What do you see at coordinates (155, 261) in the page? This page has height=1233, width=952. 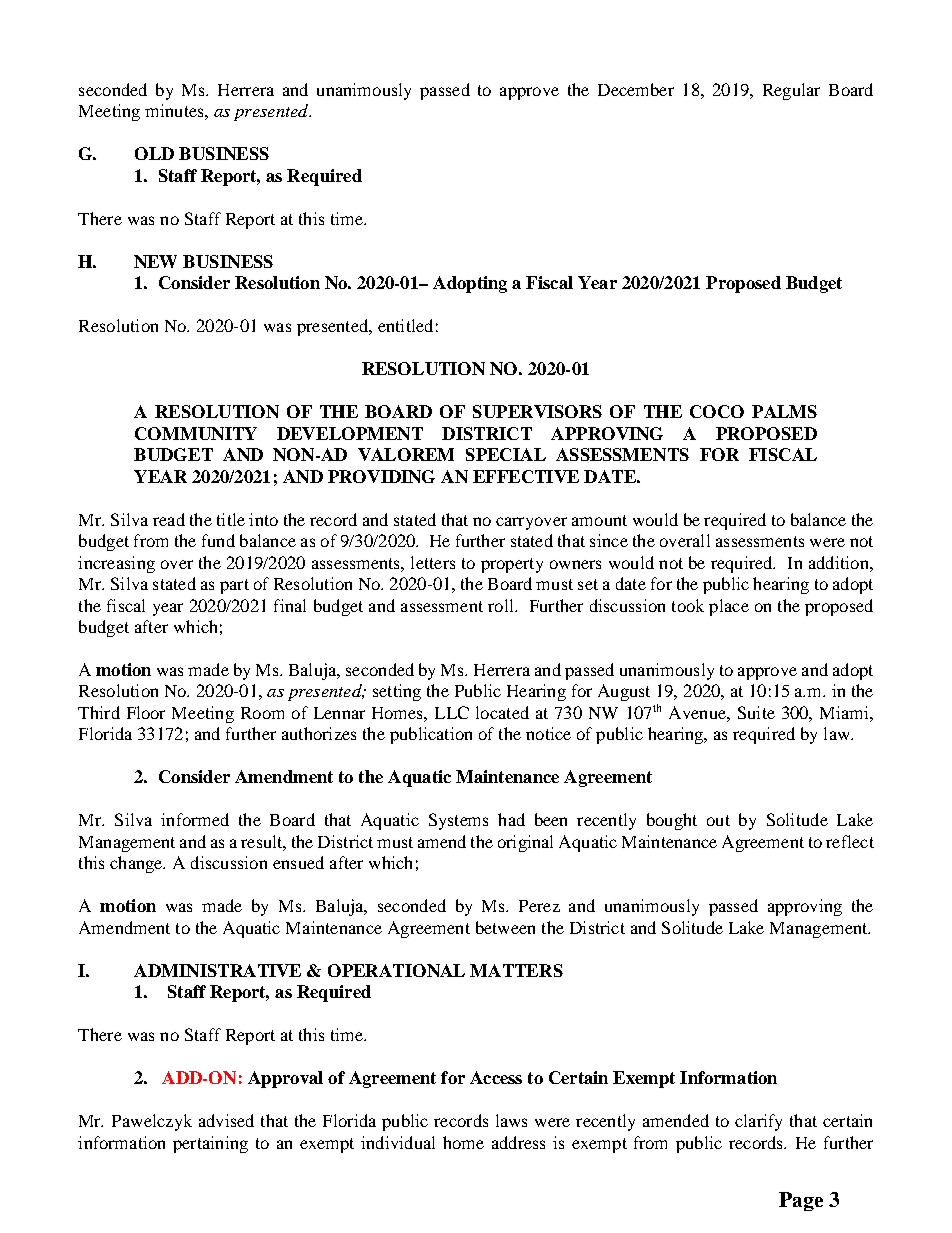 I see `NEW` at bounding box center [155, 261].
